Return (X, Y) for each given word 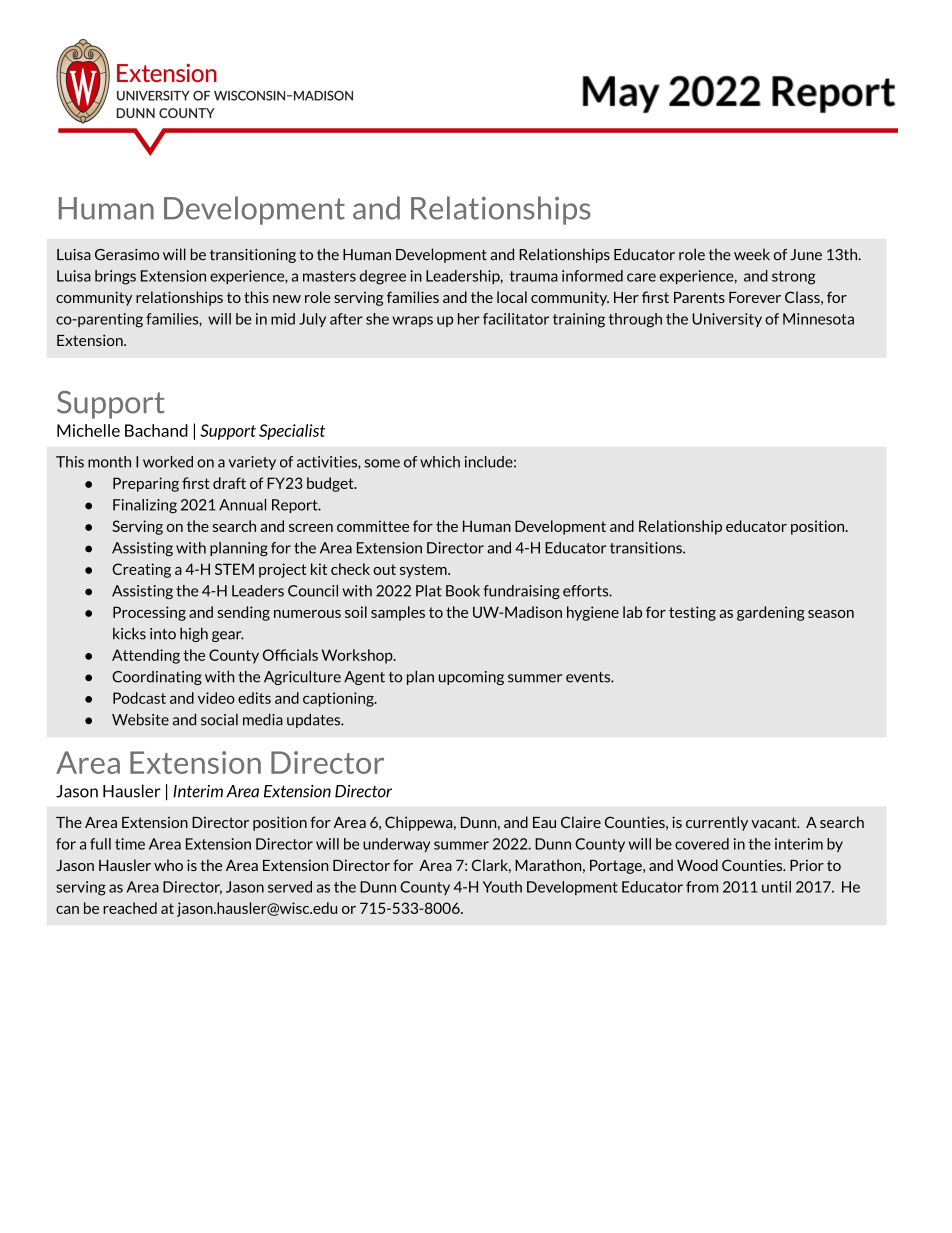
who (168, 865)
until (776, 887)
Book (463, 591)
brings (115, 277)
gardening (771, 613)
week (752, 254)
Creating (141, 570)
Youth (502, 887)
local (512, 297)
